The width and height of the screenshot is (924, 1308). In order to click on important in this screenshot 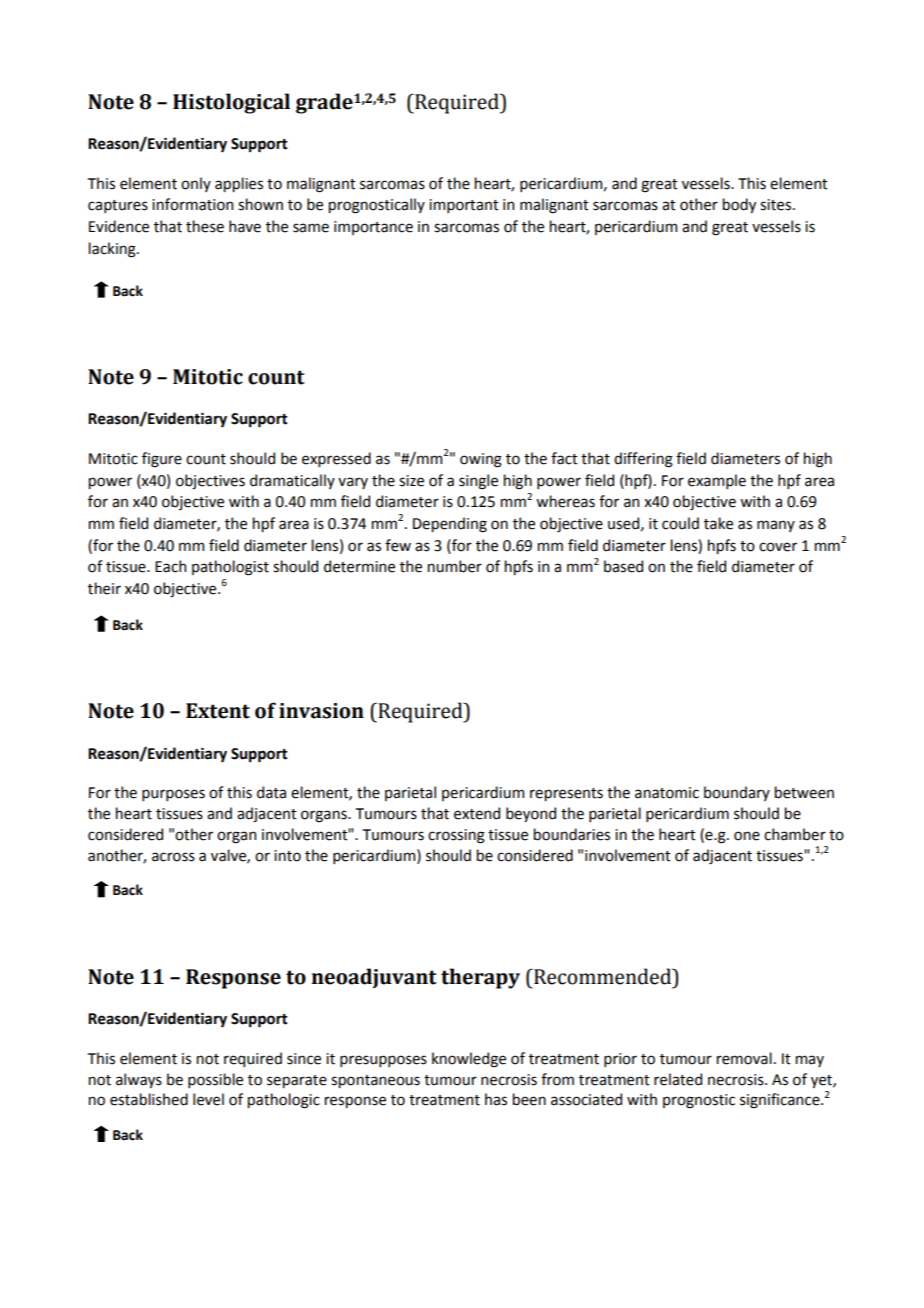, I will do `click(464, 206)`.
